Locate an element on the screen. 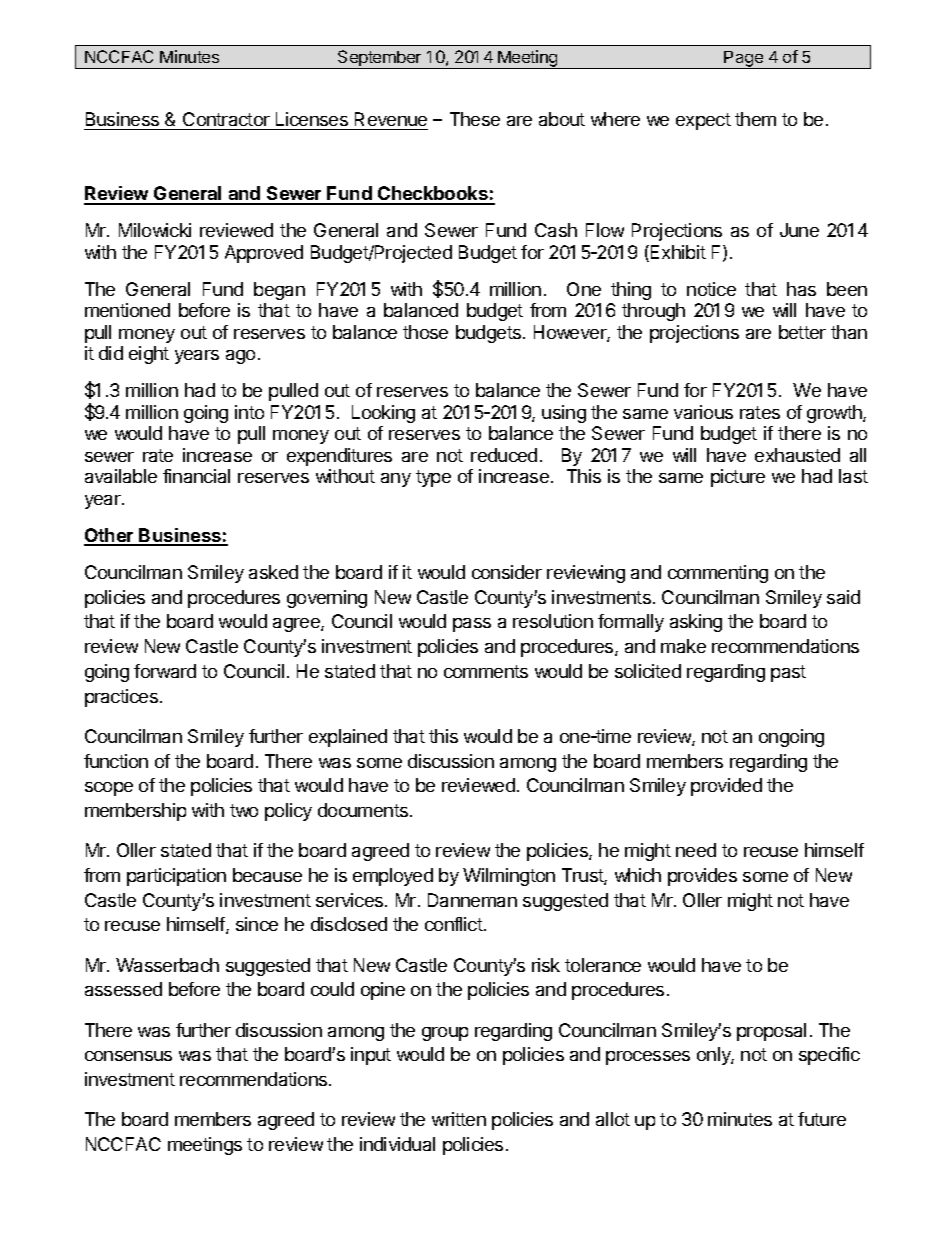 Image resolution: width=952 pixels, height=1233 pixels. pass is located at coordinates (472, 625).
